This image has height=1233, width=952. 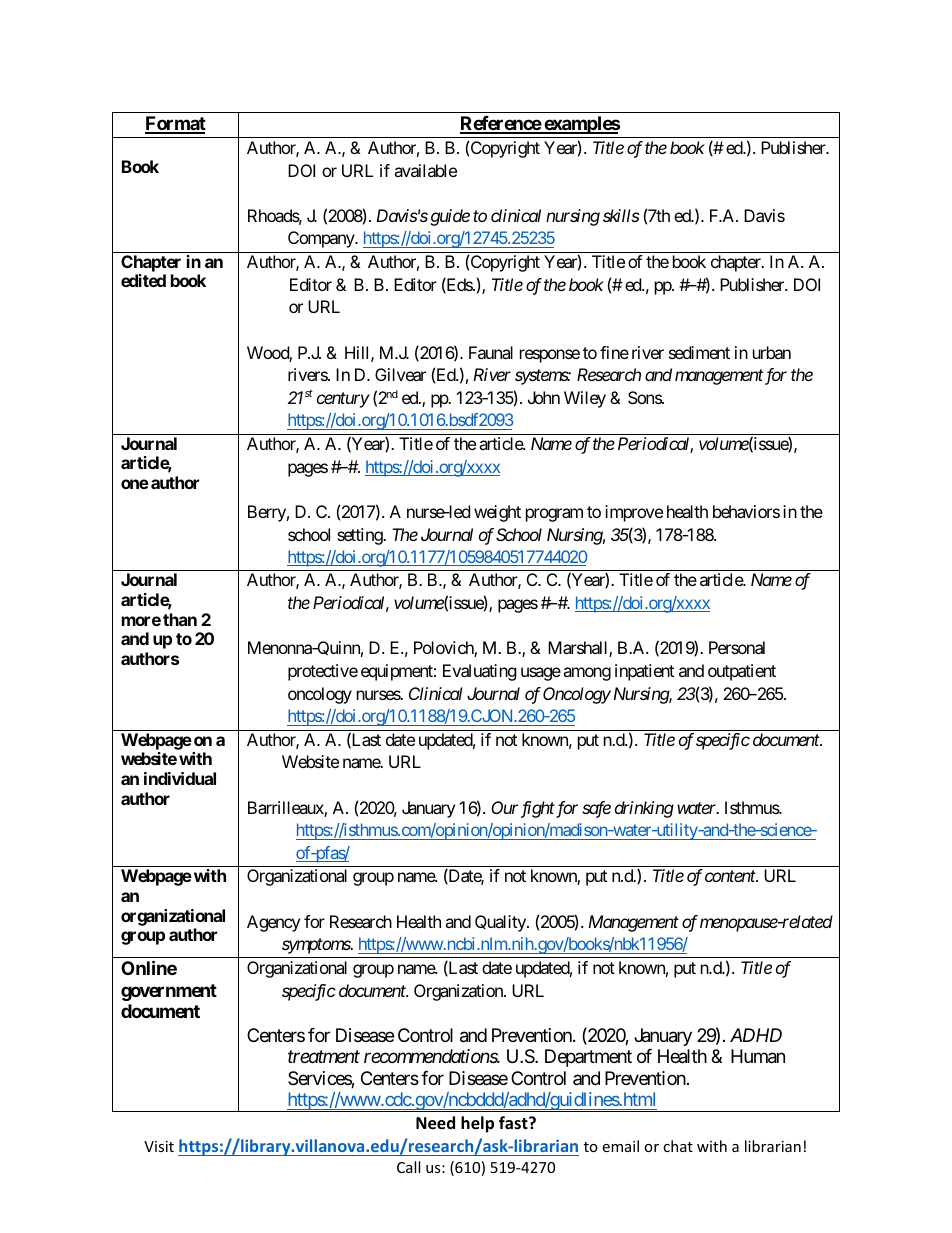 I want to click on Agency, so click(x=273, y=923).
